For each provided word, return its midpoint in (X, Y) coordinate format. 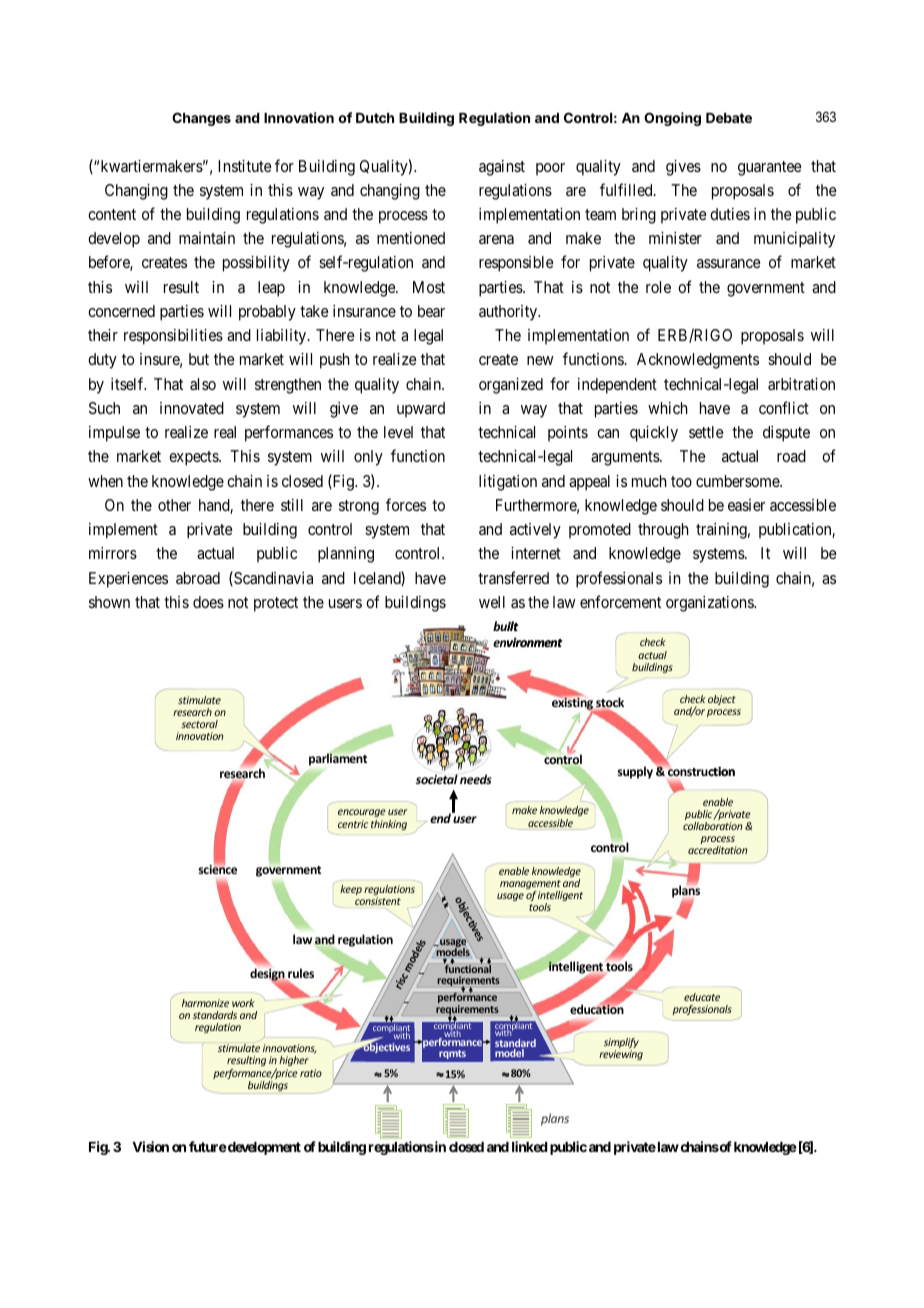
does (208, 602)
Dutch (375, 118)
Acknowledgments (698, 361)
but (199, 359)
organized (511, 386)
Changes (201, 119)
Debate (729, 118)
